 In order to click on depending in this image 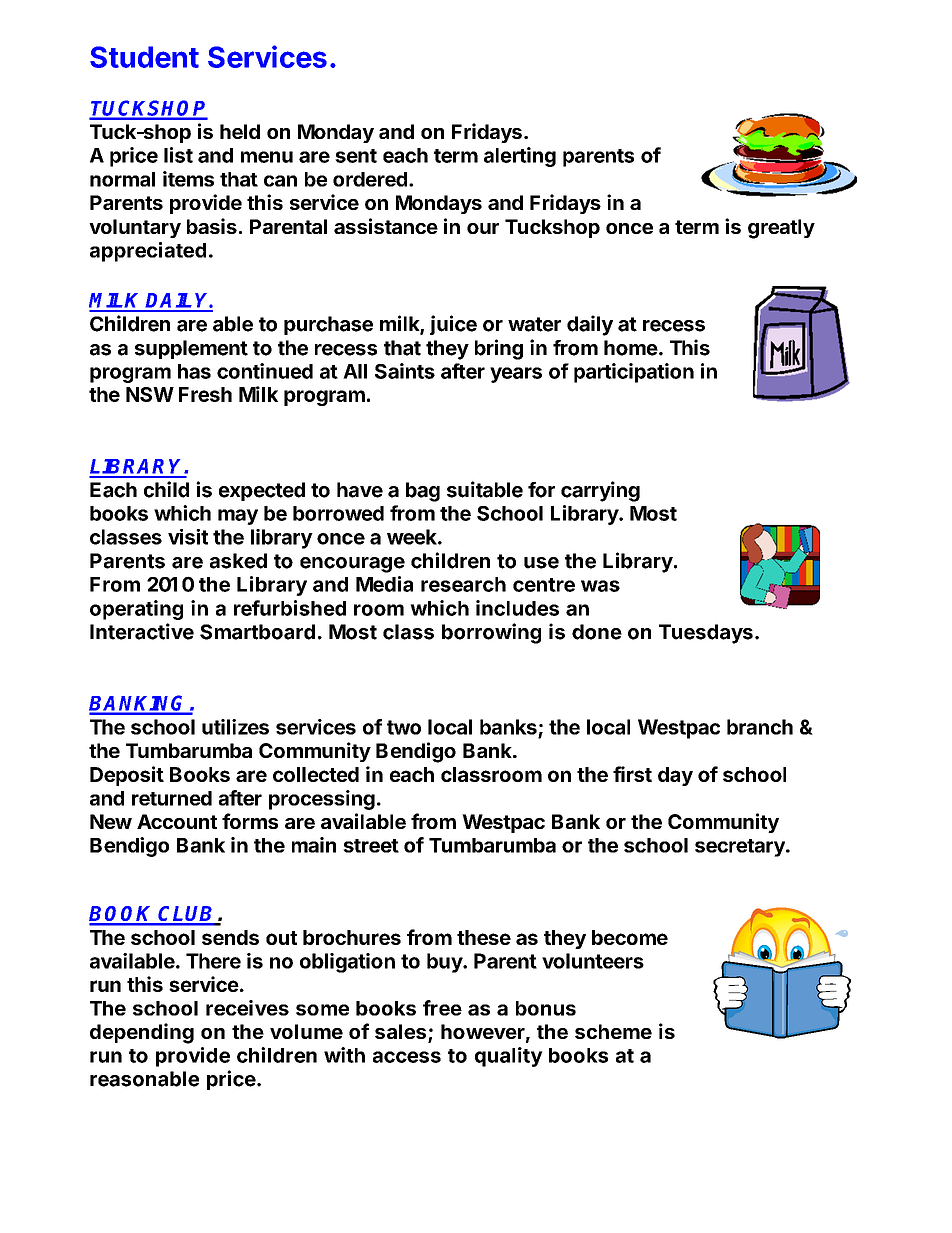, I will do `click(142, 1033)`.
